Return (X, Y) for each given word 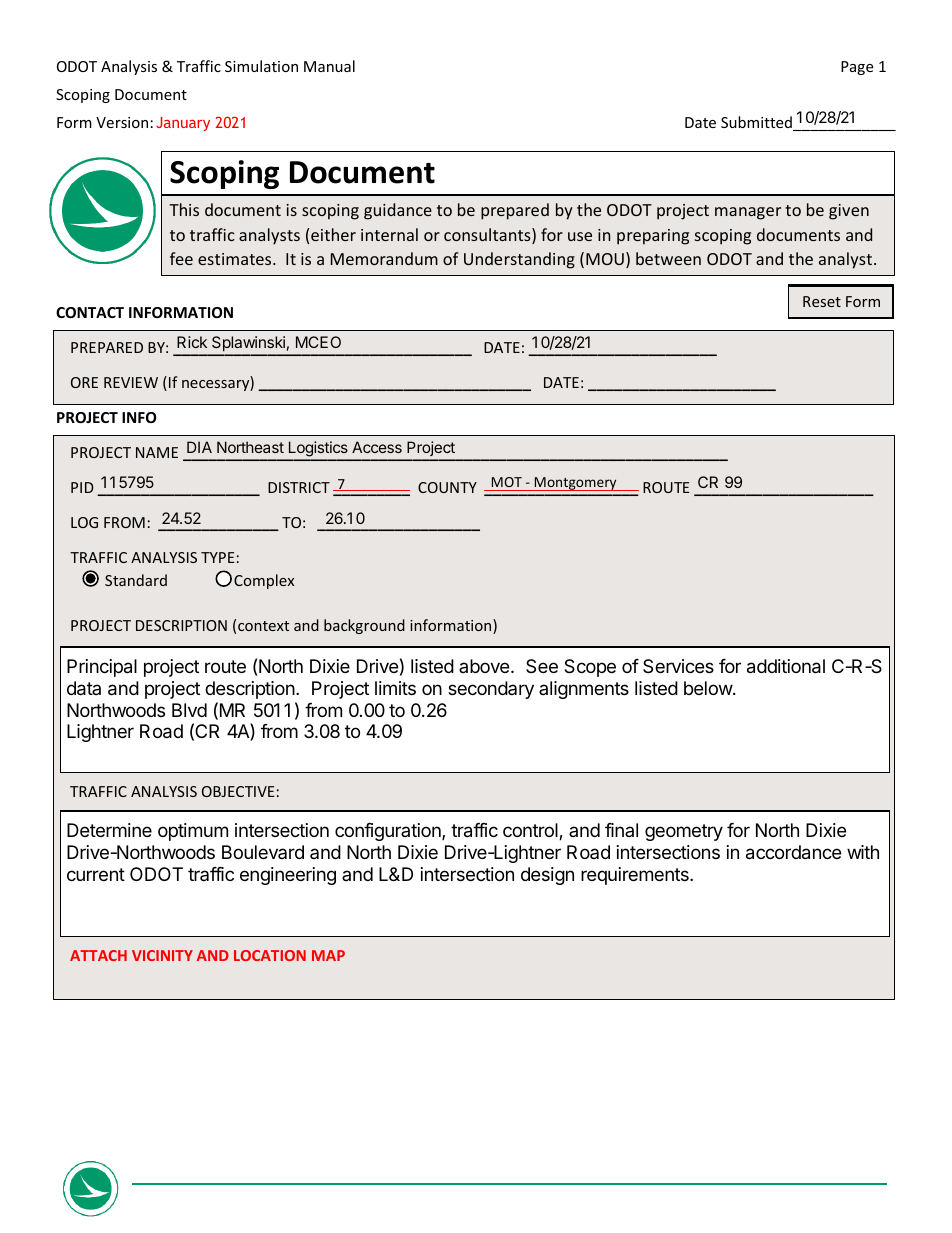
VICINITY (162, 955)
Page (857, 68)
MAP (328, 955)
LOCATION (270, 955)
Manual (329, 66)
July (171, 122)
